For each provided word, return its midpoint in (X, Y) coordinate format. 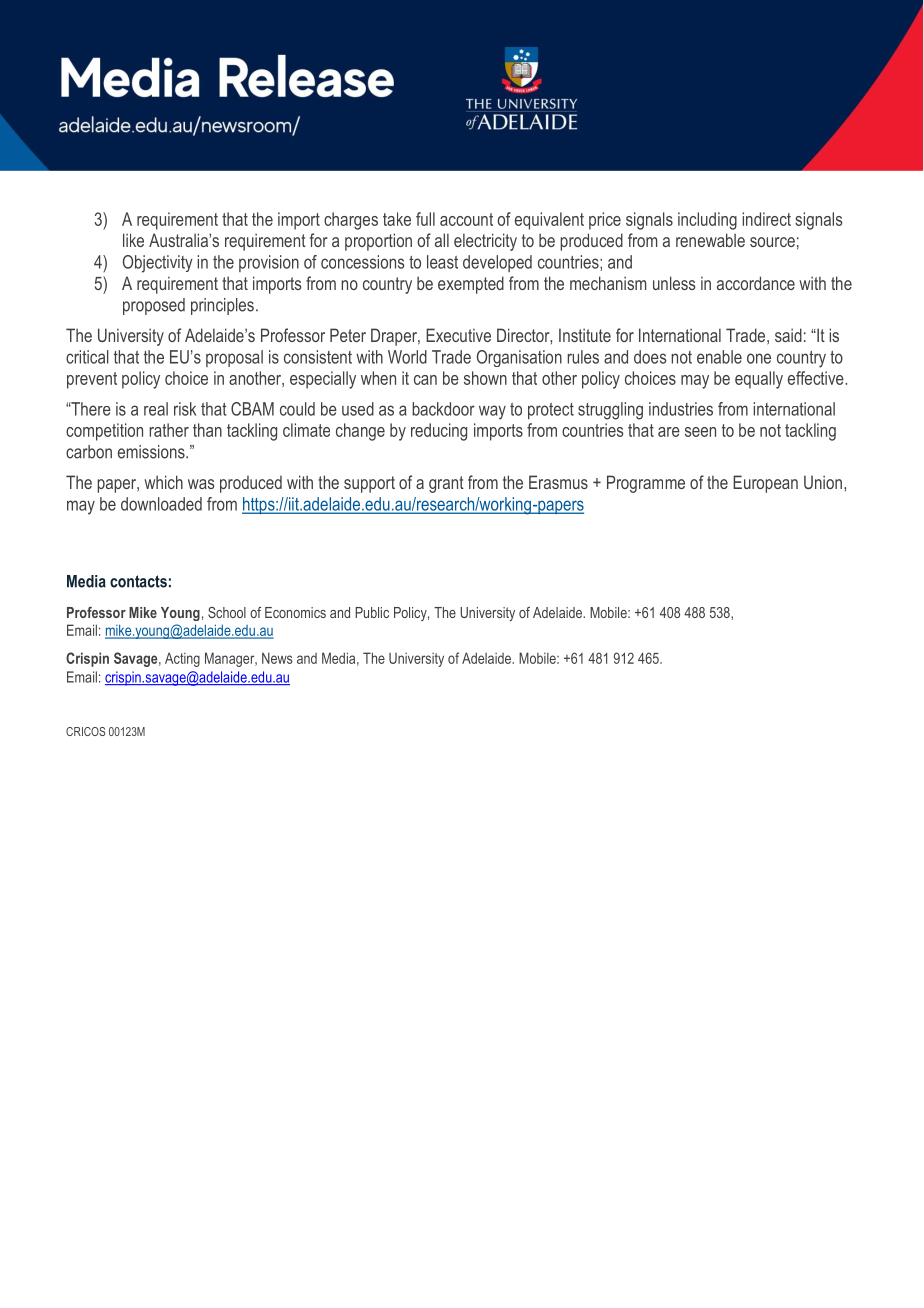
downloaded (161, 504)
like (133, 240)
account (466, 219)
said (788, 335)
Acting (182, 659)
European (765, 484)
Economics (295, 612)
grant (446, 484)
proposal (234, 358)
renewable (710, 240)
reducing (439, 432)
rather (169, 430)
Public (372, 612)
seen (700, 432)
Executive (458, 335)
